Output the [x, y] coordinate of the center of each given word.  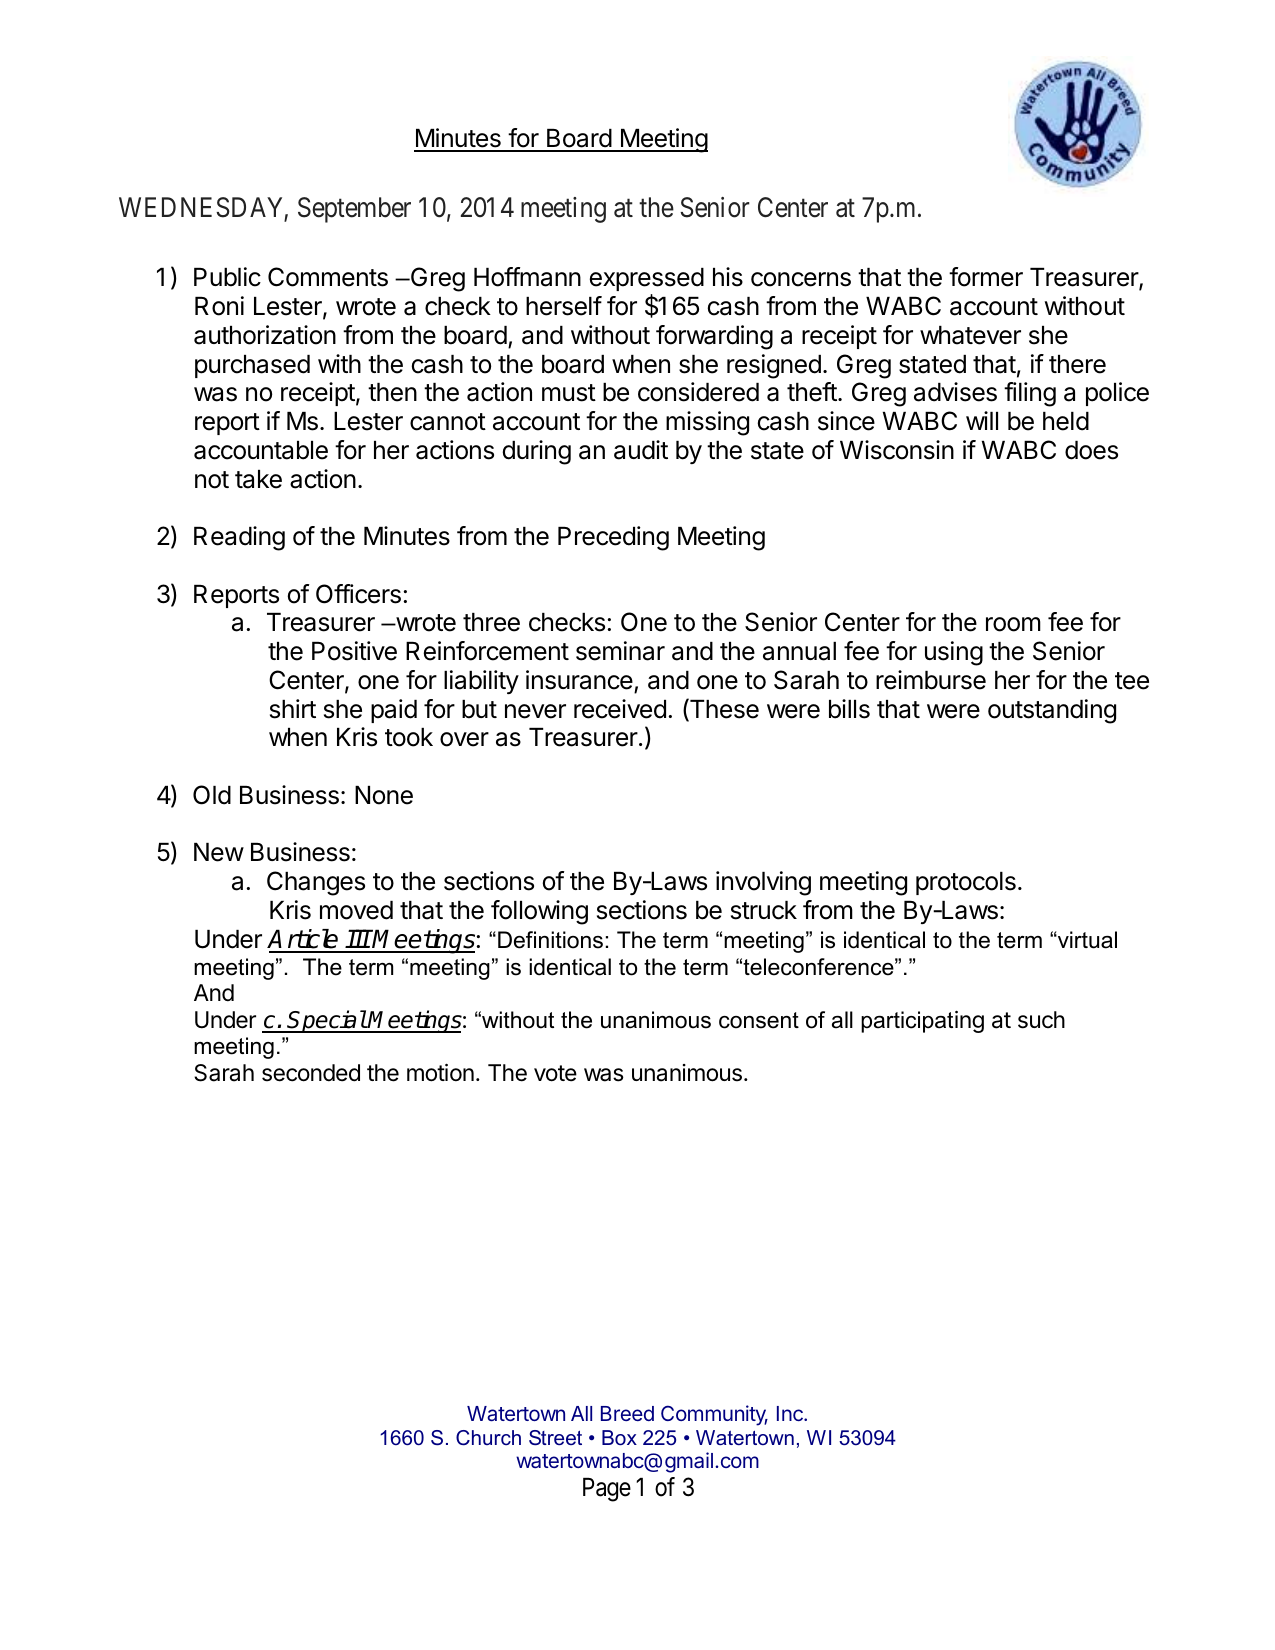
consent [759, 1020]
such [1041, 1020]
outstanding [1052, 711]
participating [922, 1022]
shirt [293, 709]
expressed [647, 279]
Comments [328, 277]
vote [555, 1073]
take [258, 479]
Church [488, 1438]
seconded [311, 1073]
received [620, 709]
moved [356, 910]
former [986, 277]
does [1091, 450]
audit [641, 450]
